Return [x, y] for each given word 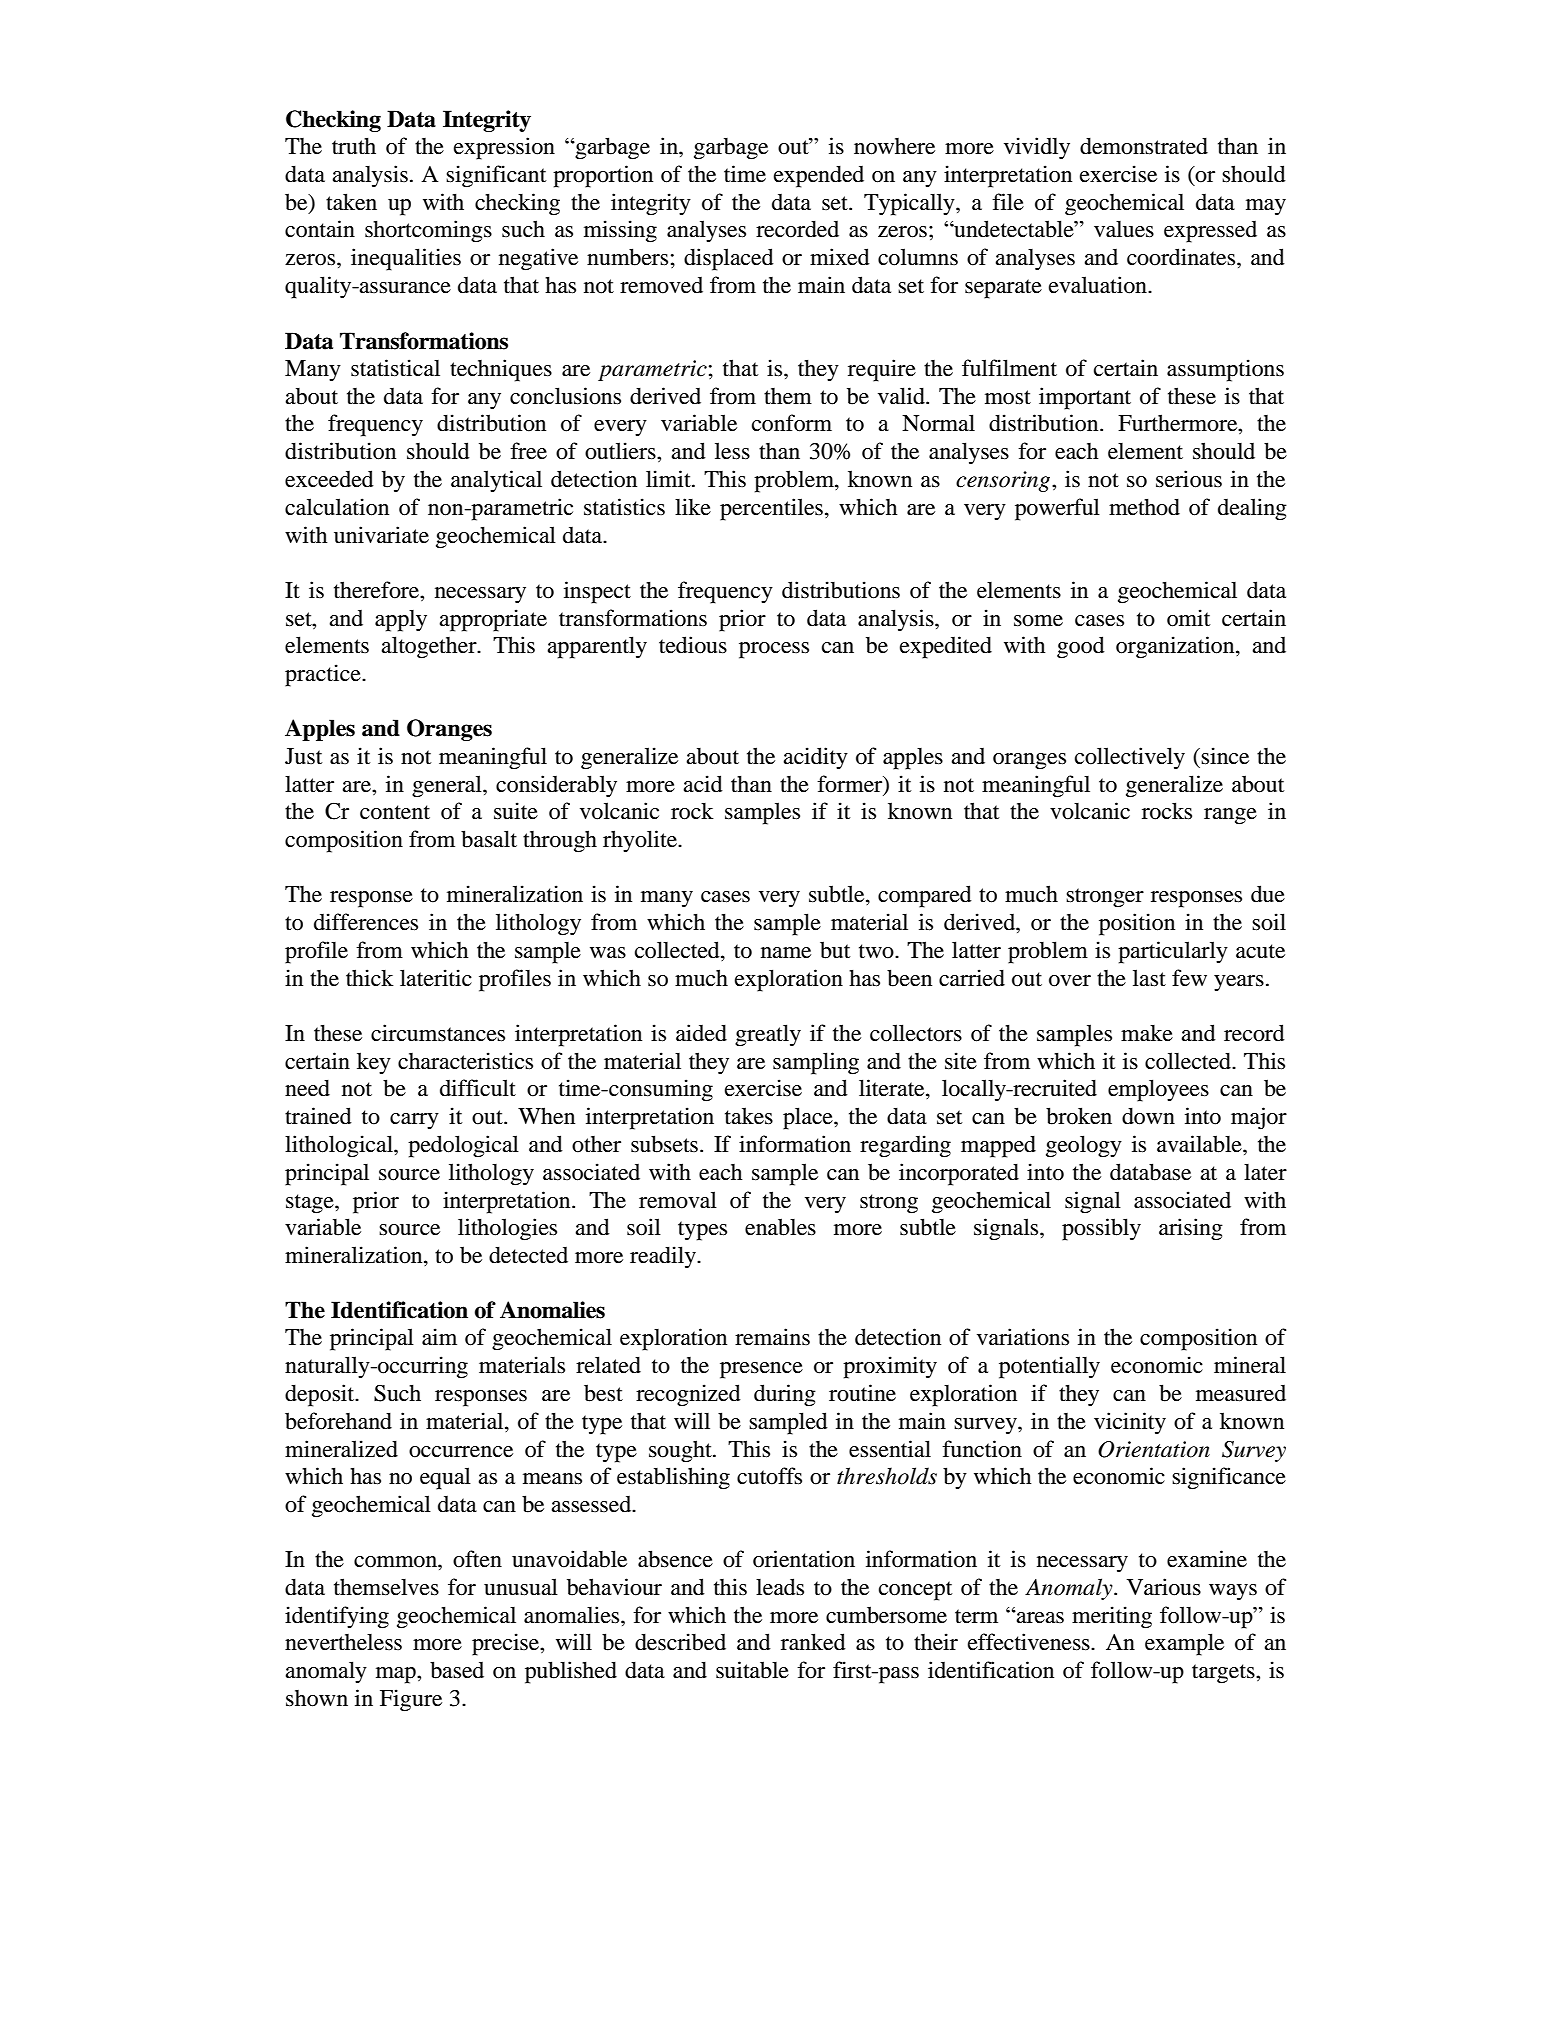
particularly [1173, 952]
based [457, 1670]
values [1124, 229]
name [786, 953]
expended [819, 176]
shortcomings [428, 231]
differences [366, 922]
